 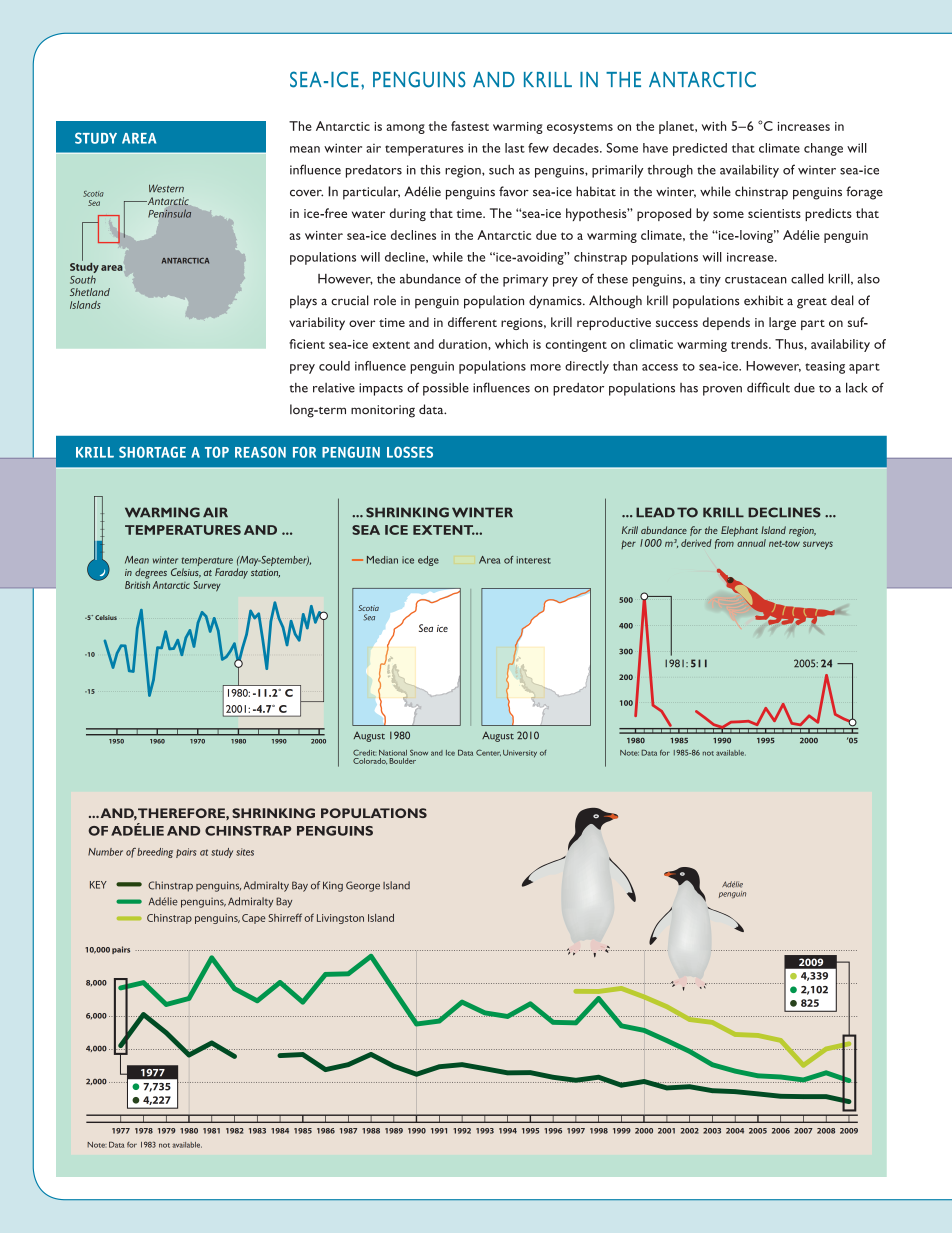 I want to click on Center, so click(x=488, y=752).
